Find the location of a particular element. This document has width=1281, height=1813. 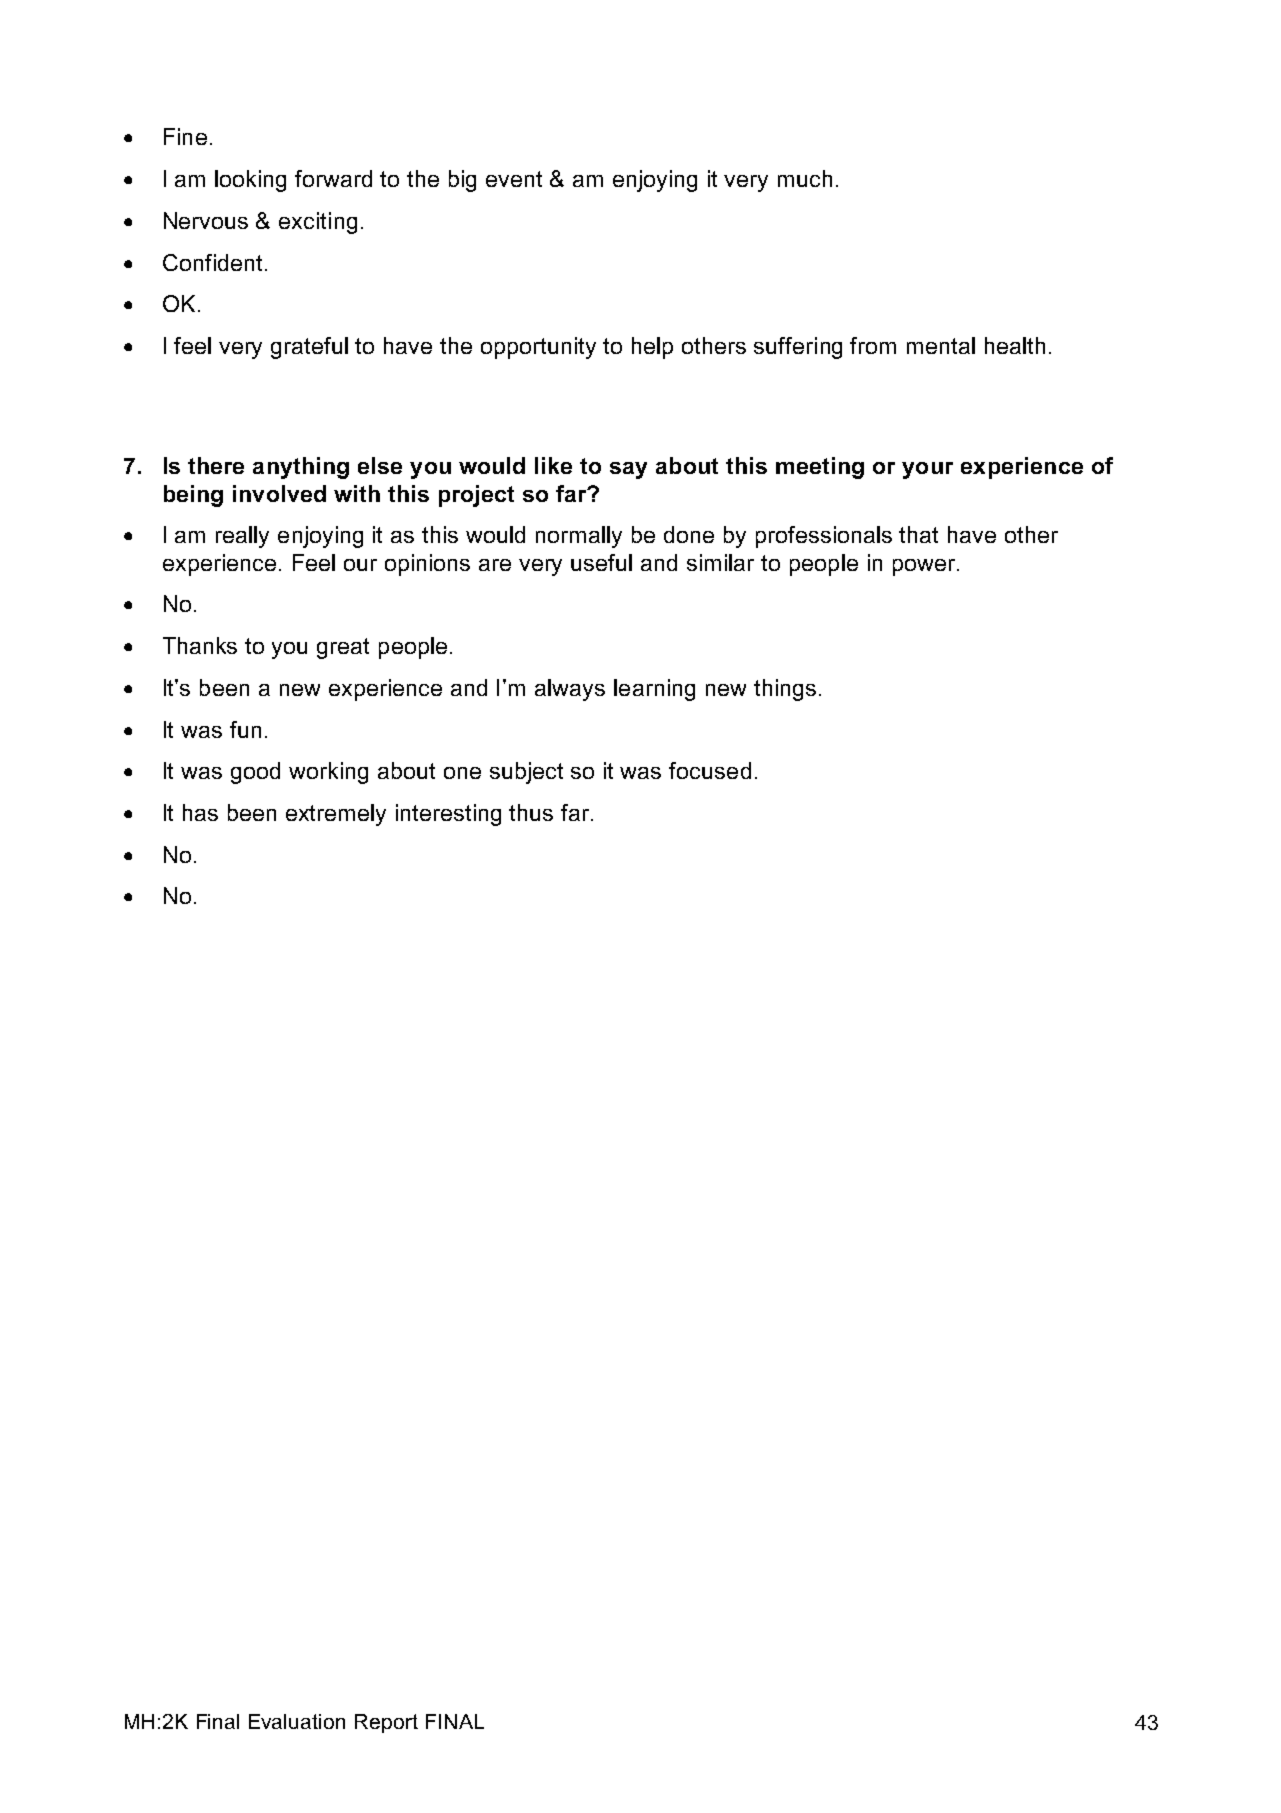

fun is located at coordinates (245, 729).
